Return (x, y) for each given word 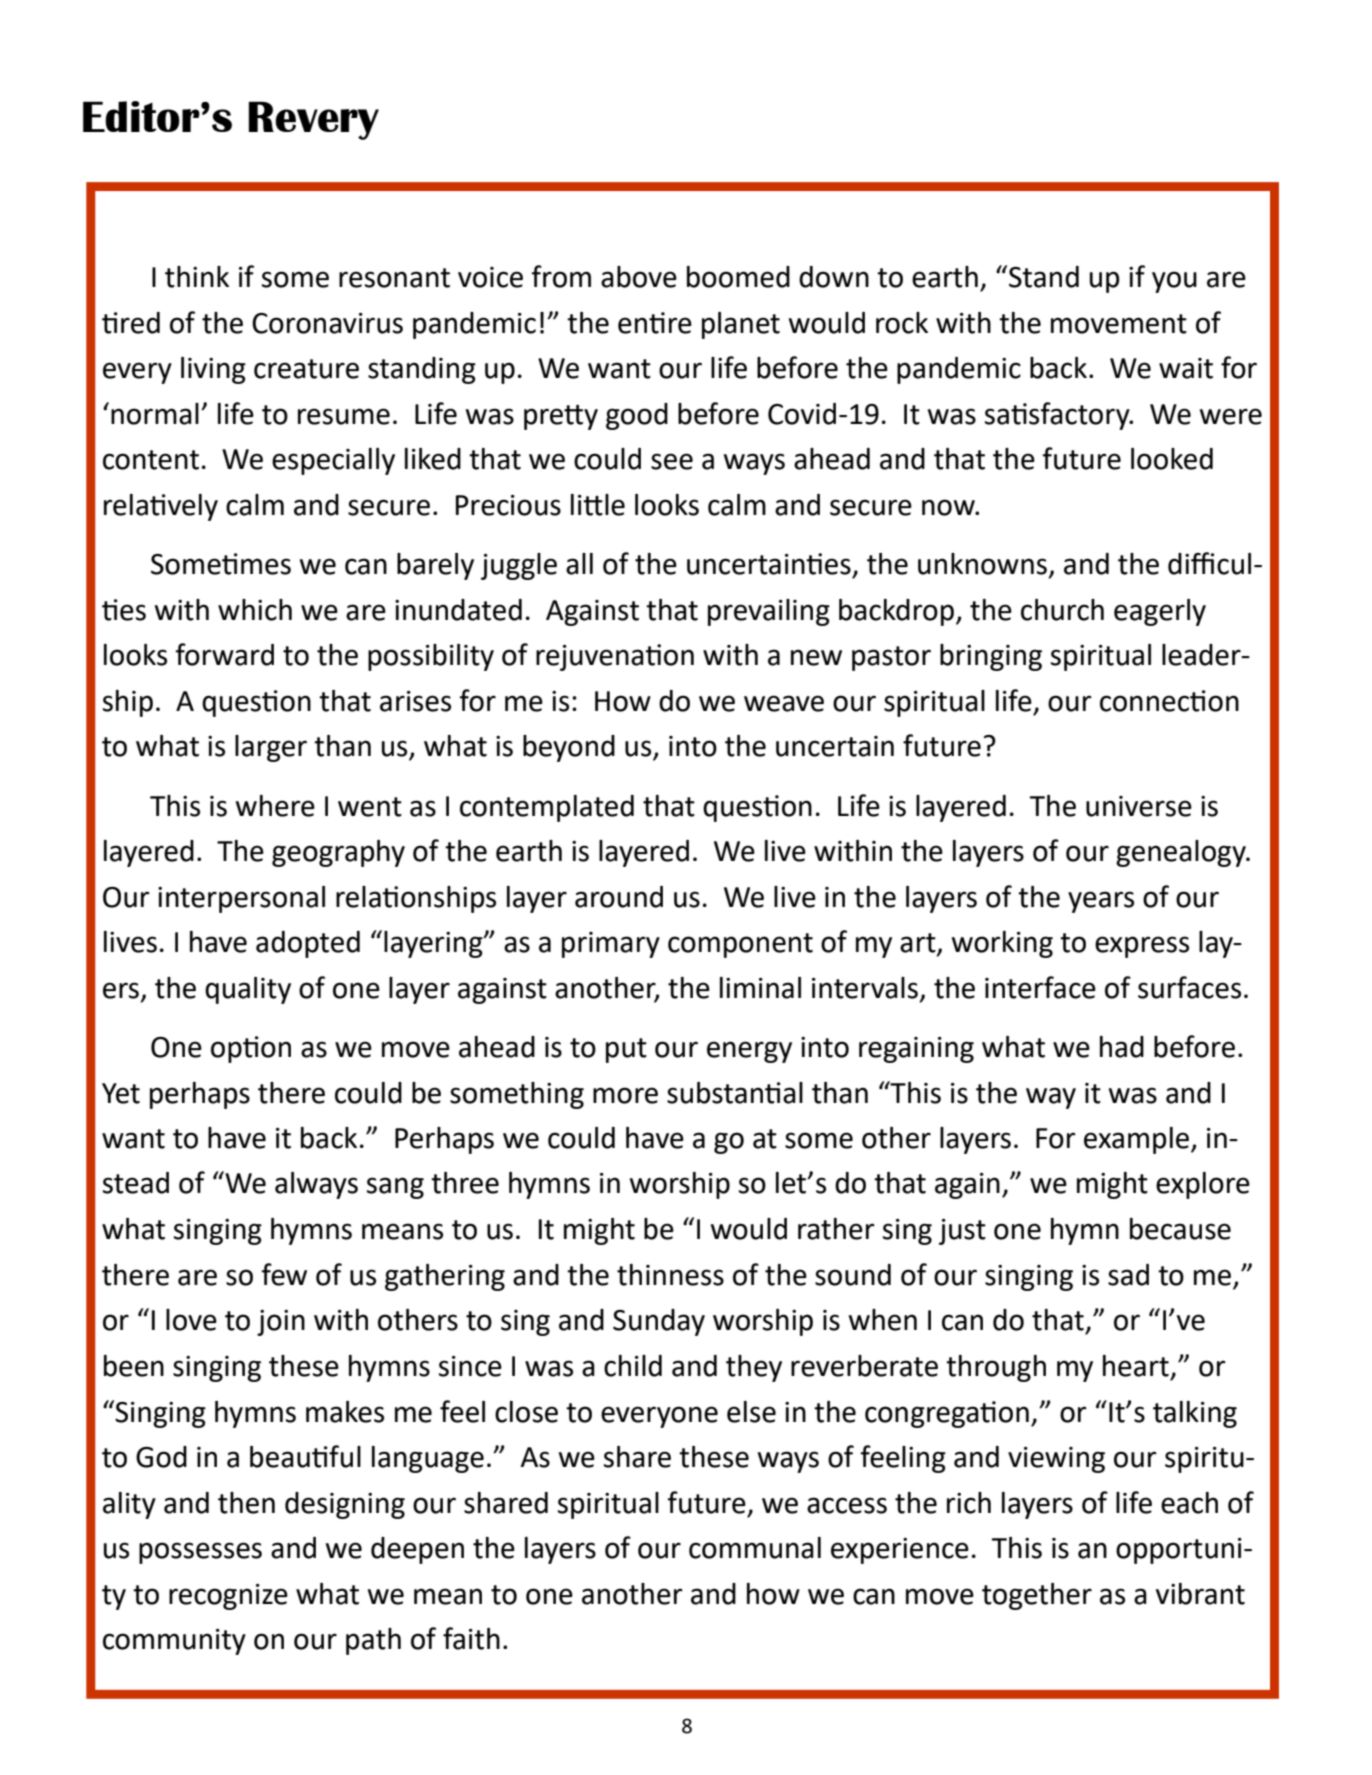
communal (755, 1548)
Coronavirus (327, 323)
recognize (228, 1597)
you (1174, 282)
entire (655, 323)
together (1037, 1596)
